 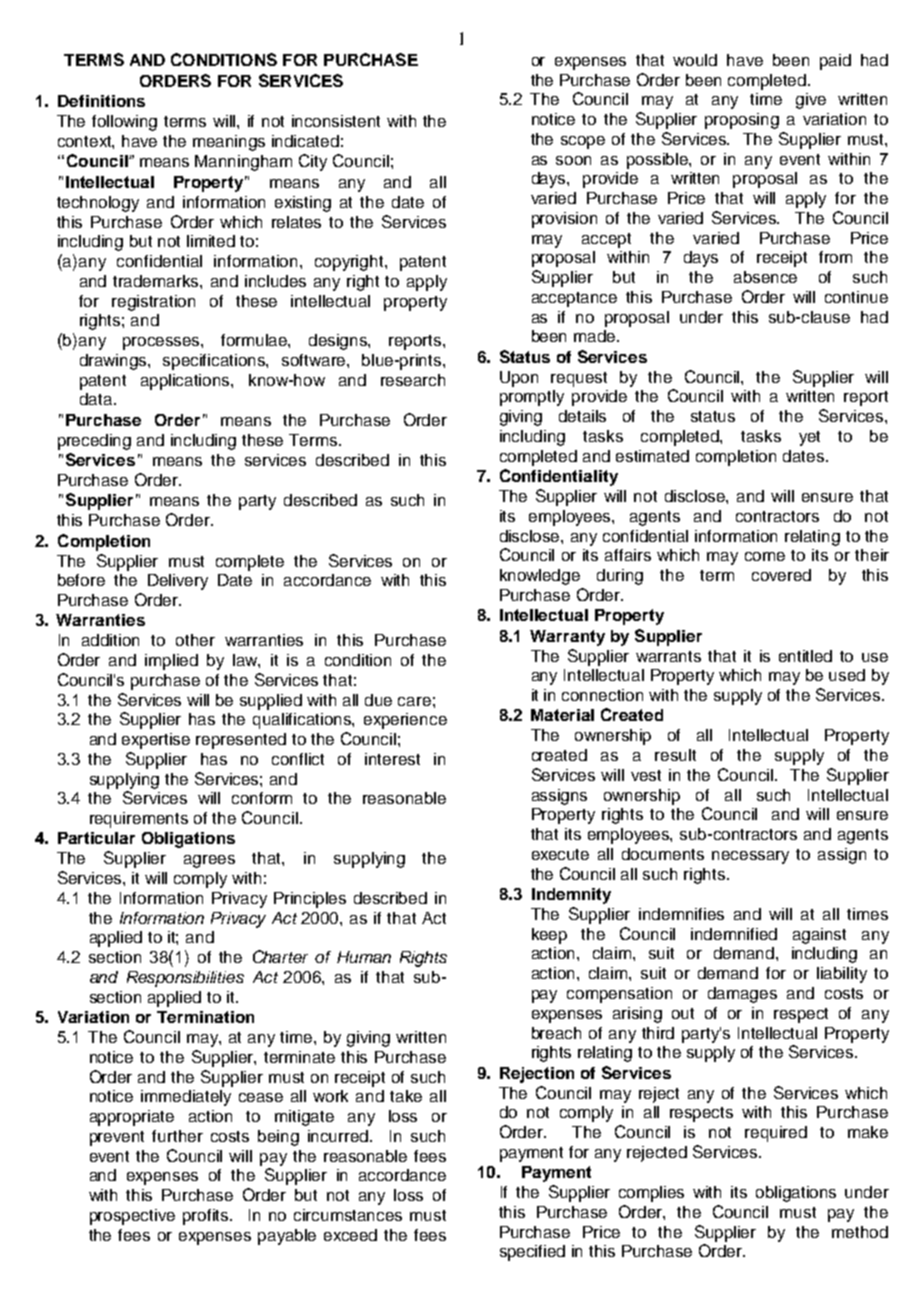 I want to click on profits, so click(x=207, y=1217).
